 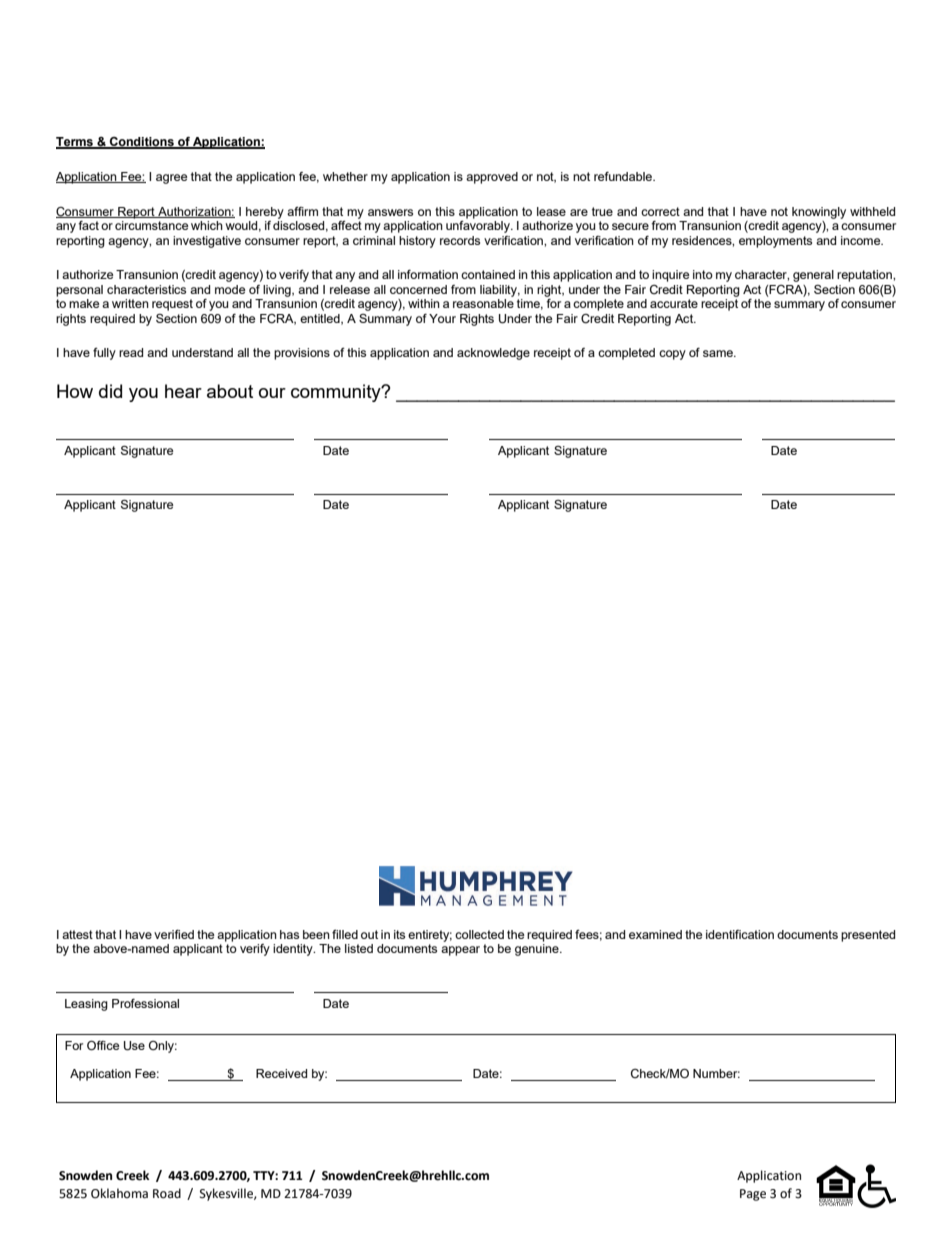 I want to click on Page, so click(x=753, y=1195).
